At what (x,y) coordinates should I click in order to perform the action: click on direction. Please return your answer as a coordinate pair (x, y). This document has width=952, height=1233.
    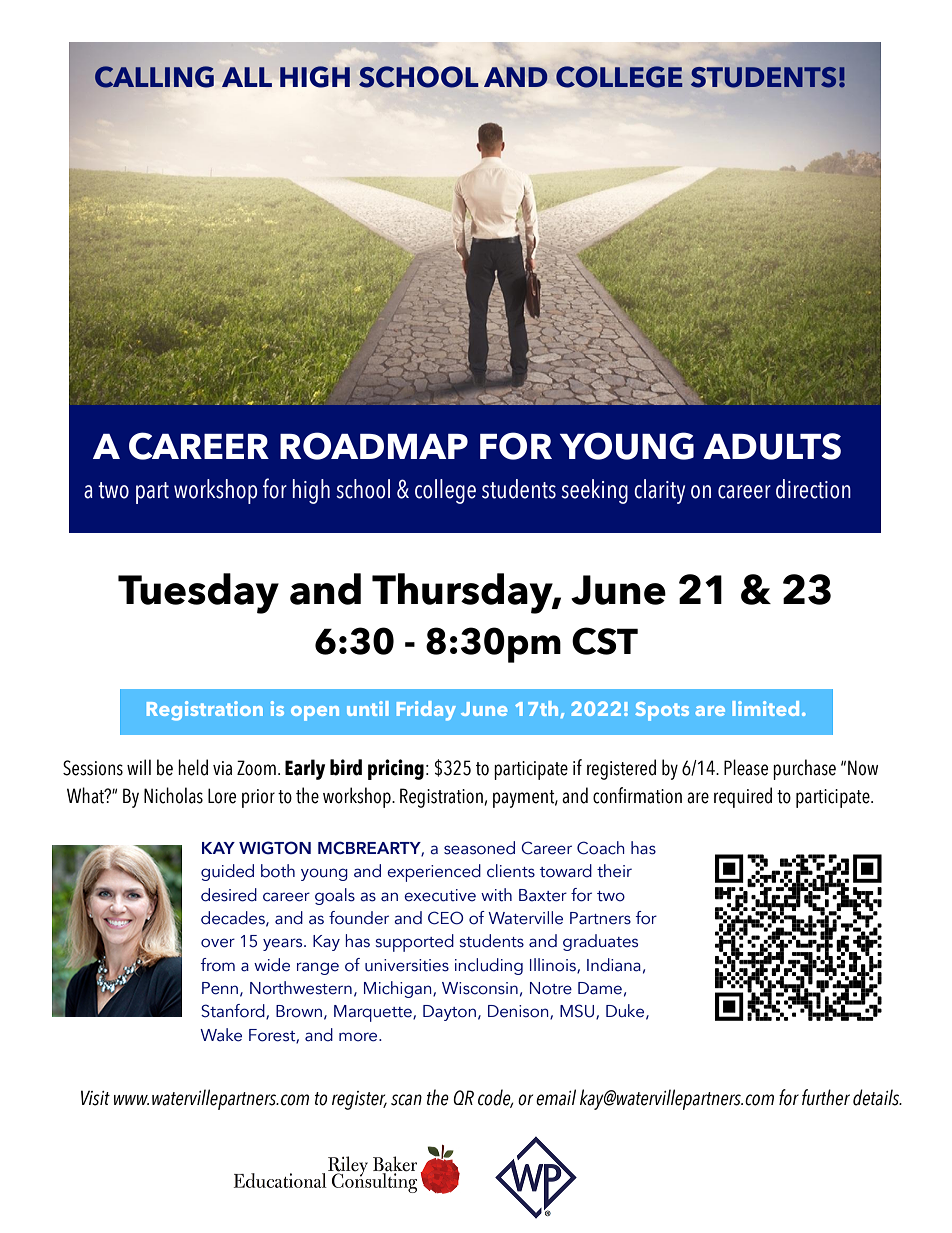
    Looking at the image, I should click on (813, 489).
